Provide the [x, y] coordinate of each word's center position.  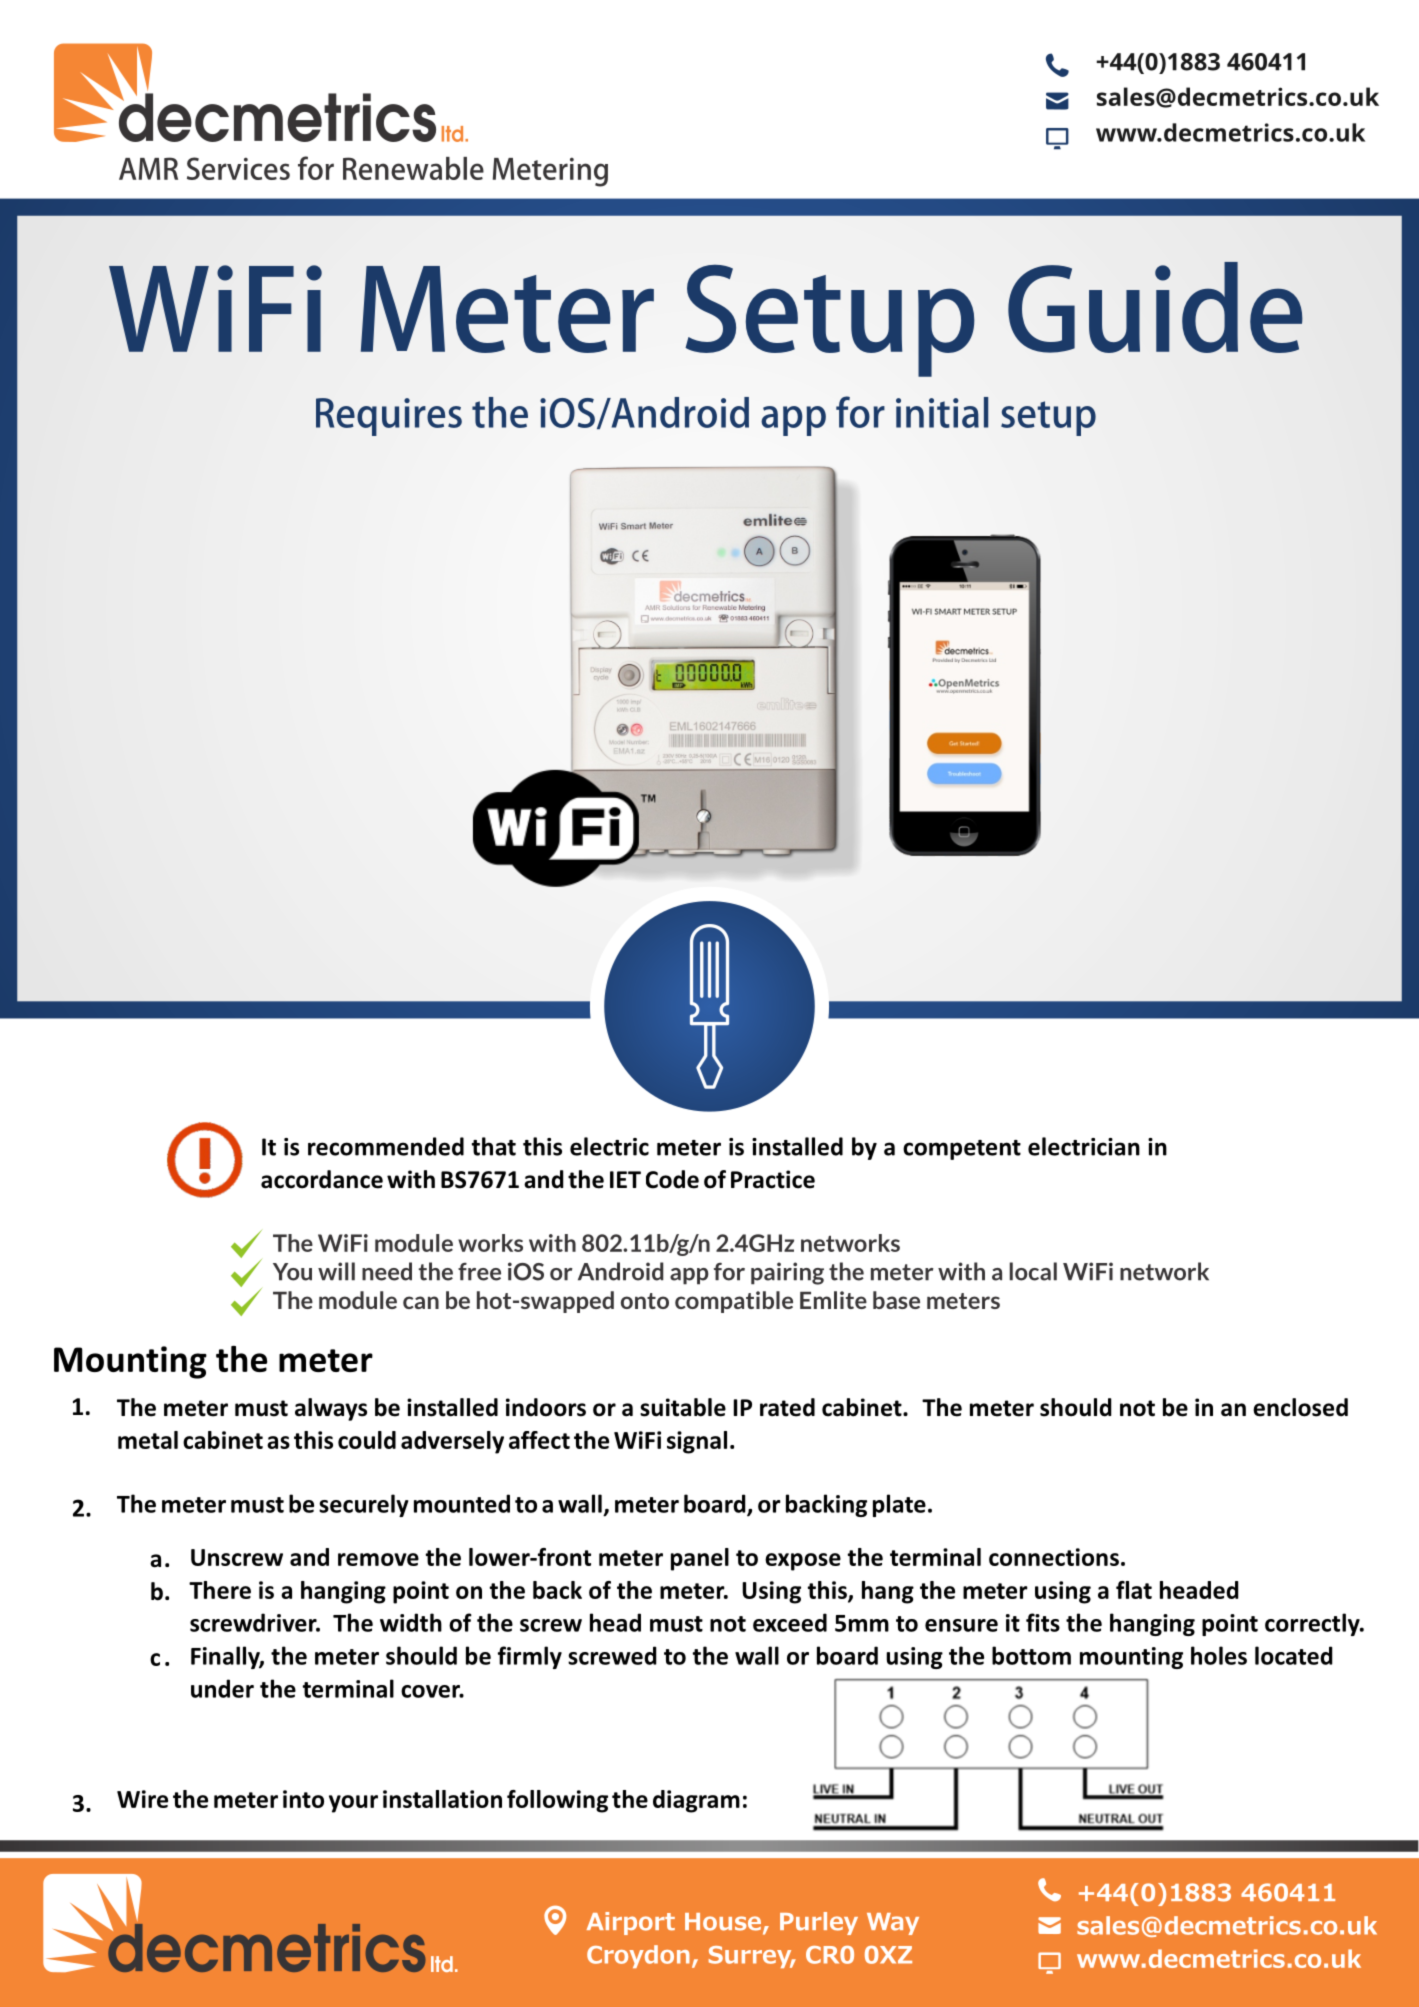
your [353, 1804]
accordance [322, 1179]
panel [700, 1559]
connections [1054, 1557]
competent [962, 1150]
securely [364, 1505]
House [724, 1923]
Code [672, 1179]
